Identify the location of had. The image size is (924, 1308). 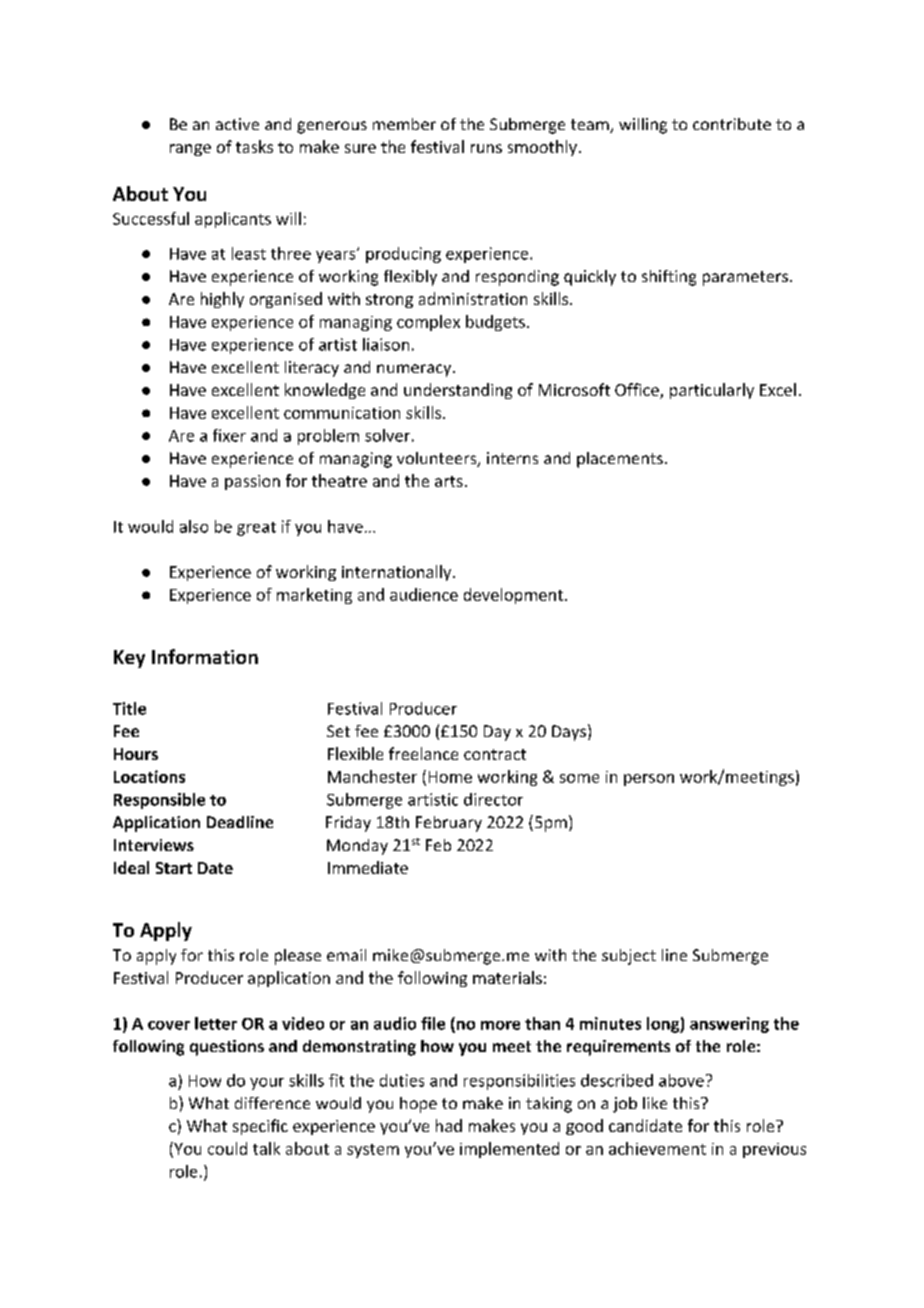
(449, 1125).
